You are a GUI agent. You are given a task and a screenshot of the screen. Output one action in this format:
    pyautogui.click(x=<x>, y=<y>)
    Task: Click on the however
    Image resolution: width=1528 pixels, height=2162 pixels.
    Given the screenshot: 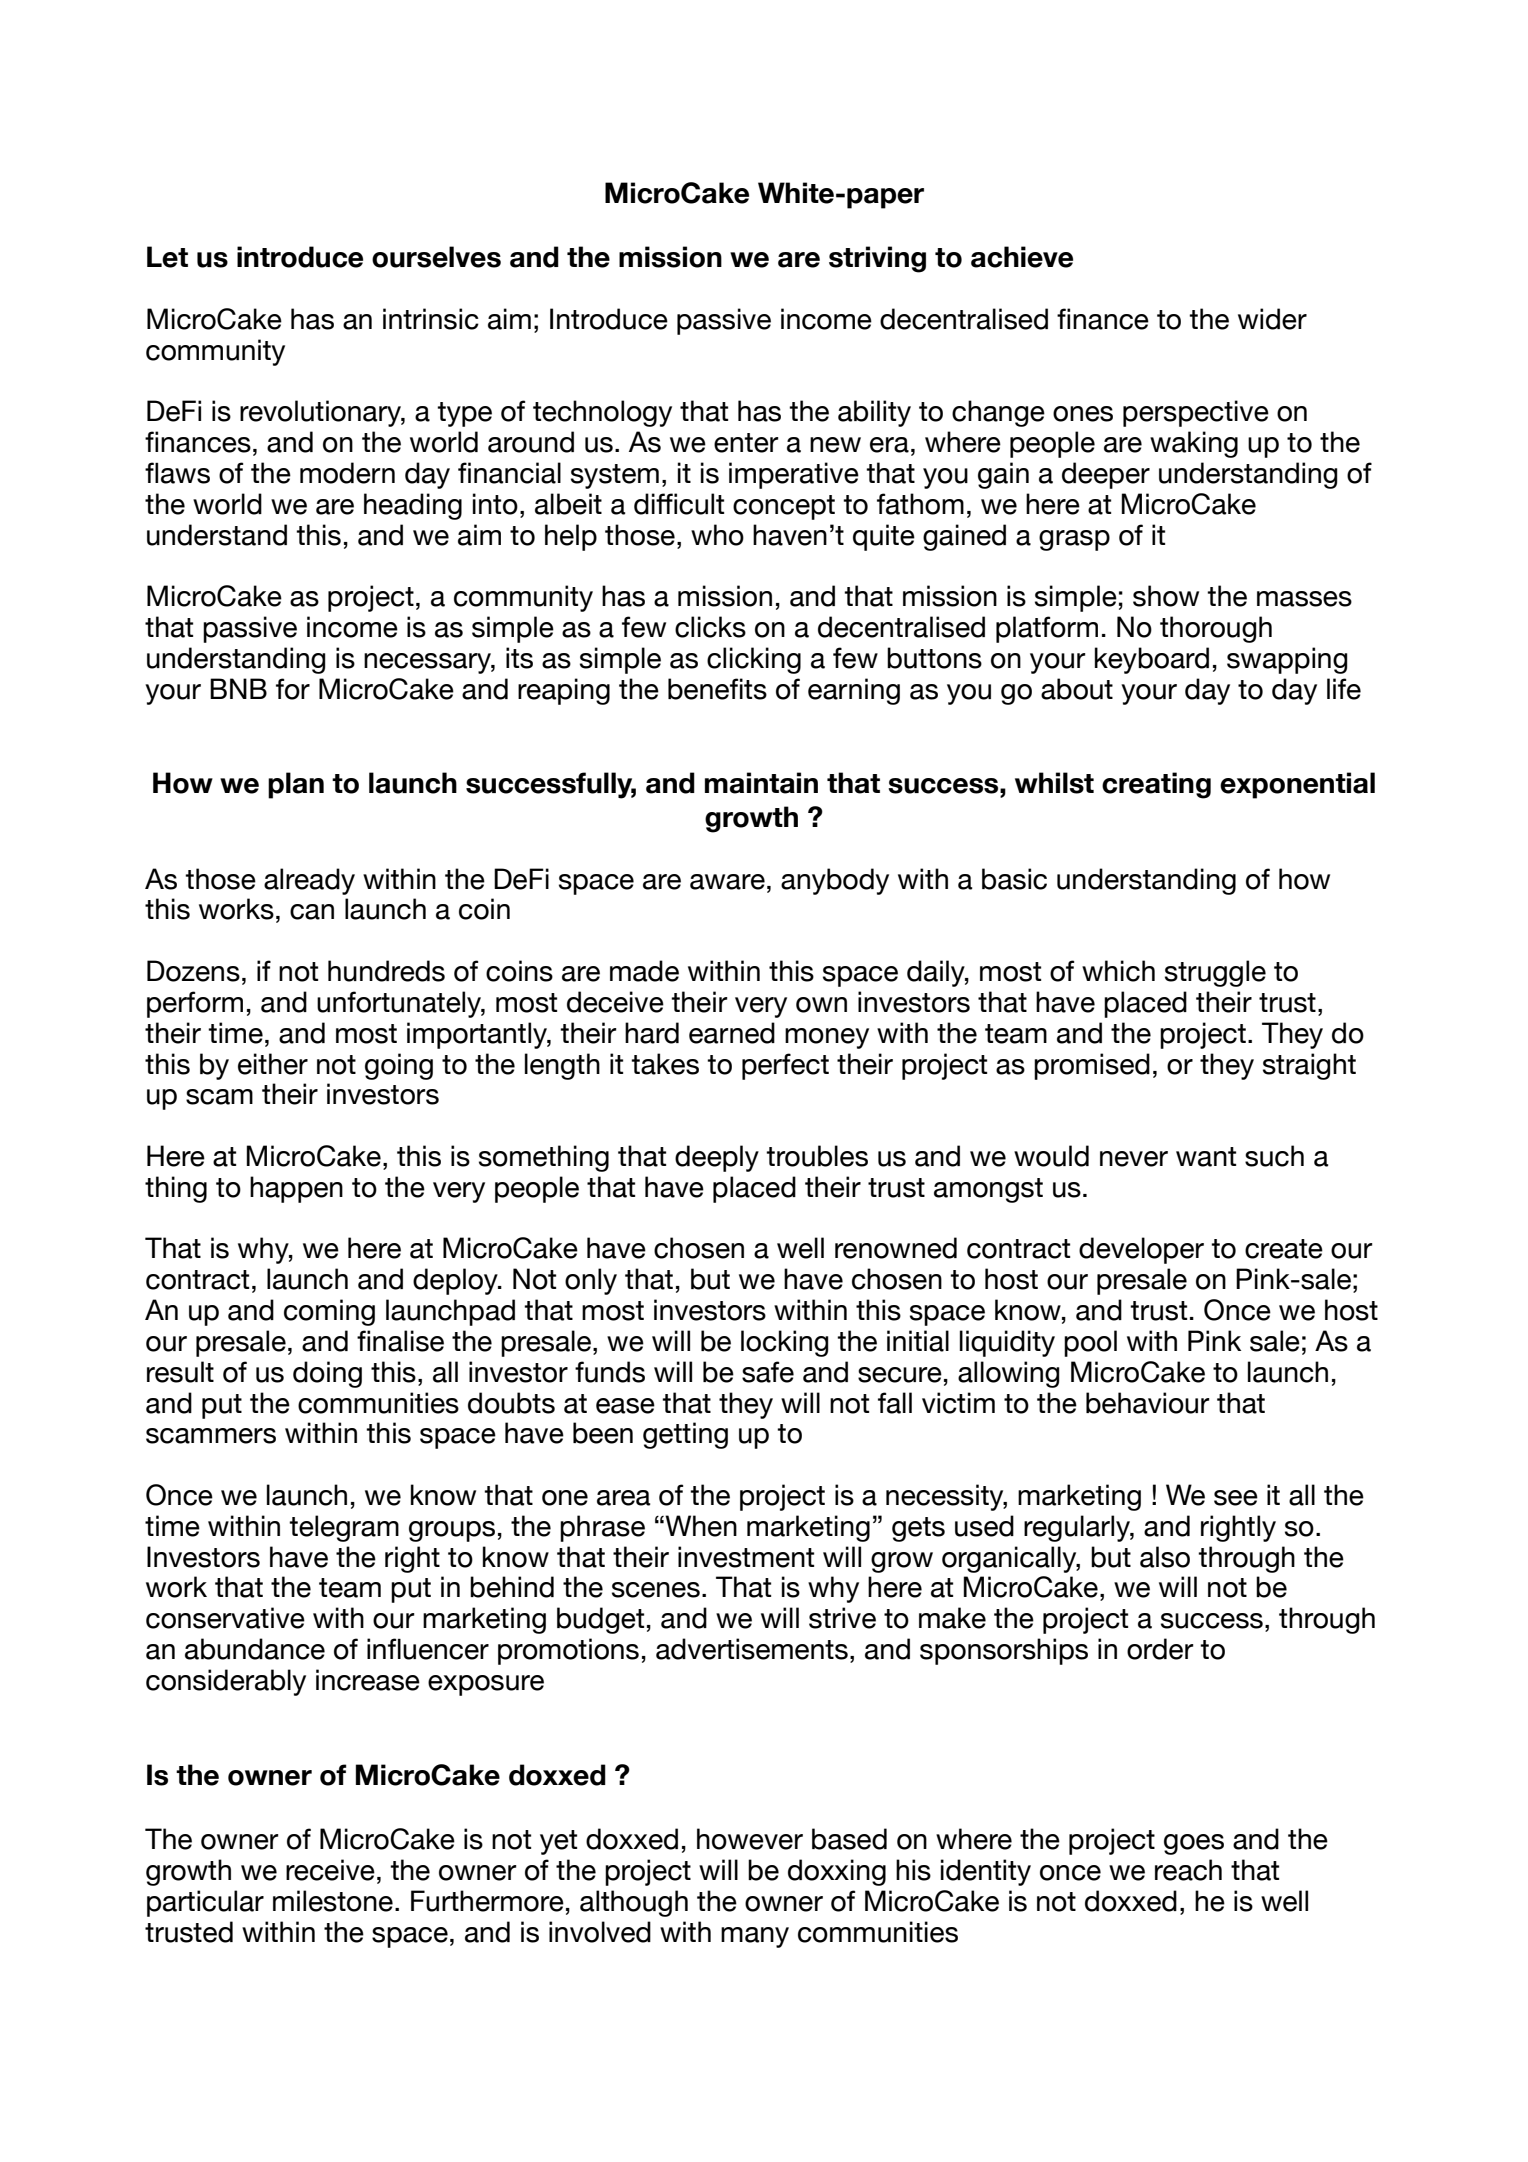 What is the action you would take?
    pyautogui.click(x=750, y=1839)
